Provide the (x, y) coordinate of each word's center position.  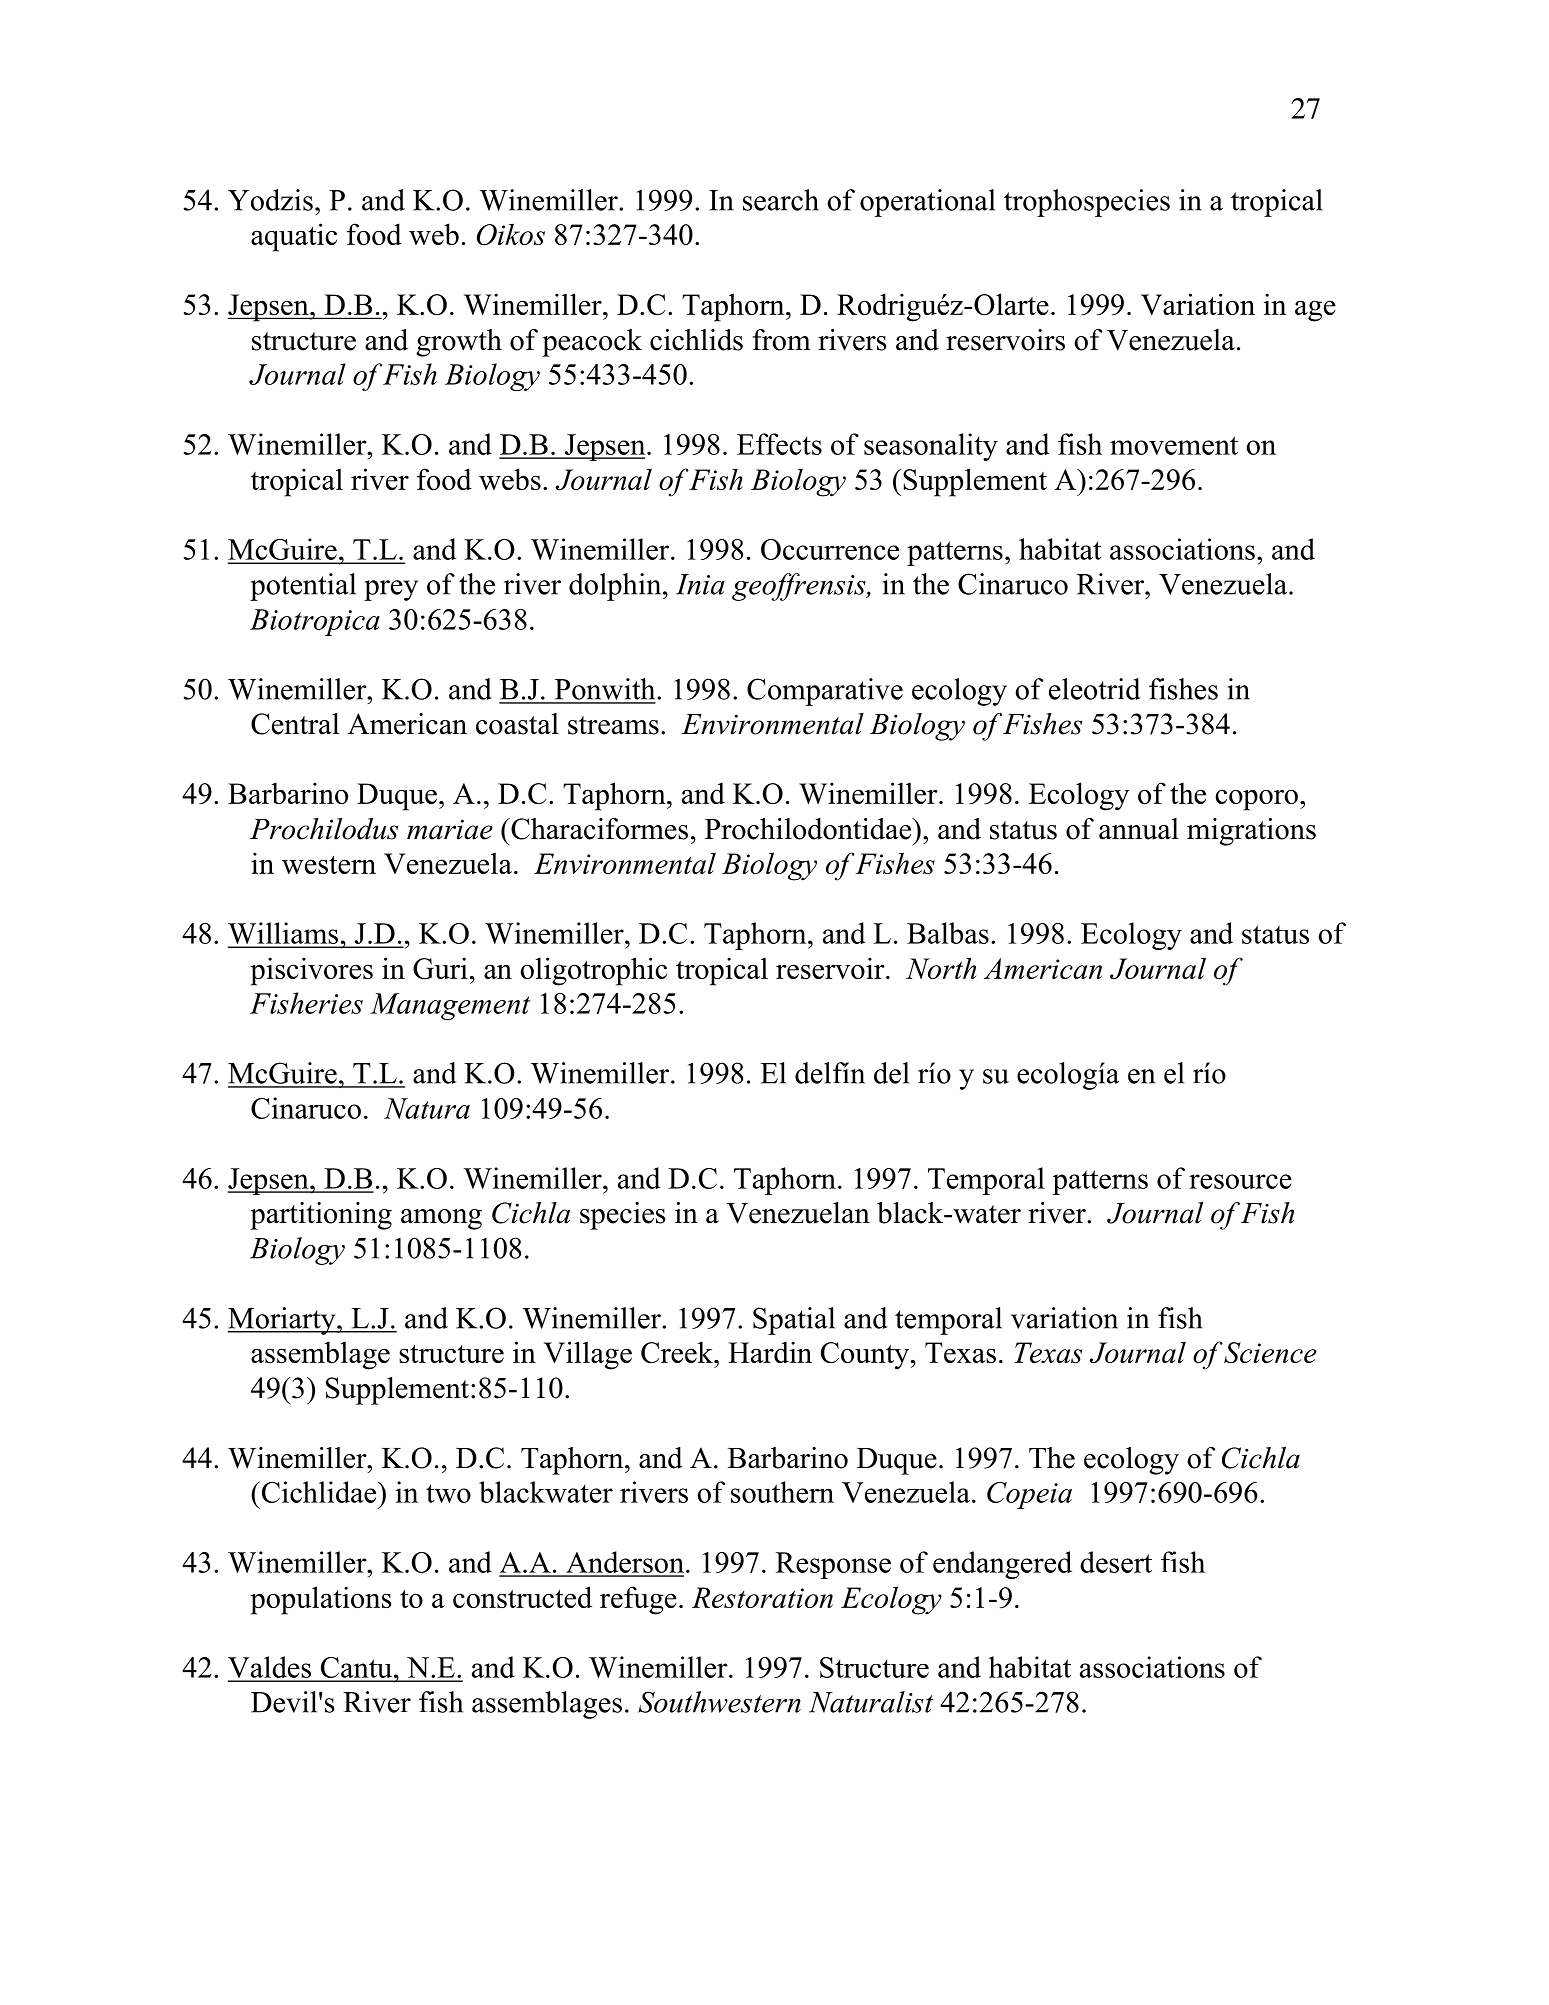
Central (295, 724)
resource (1240, 1181)
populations (321, 1600)
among (441, 1219)
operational (927, 203)
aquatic (294, 237)
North (941, 968)
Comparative (825, 692)
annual (1139, 829)
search (781, 200)
